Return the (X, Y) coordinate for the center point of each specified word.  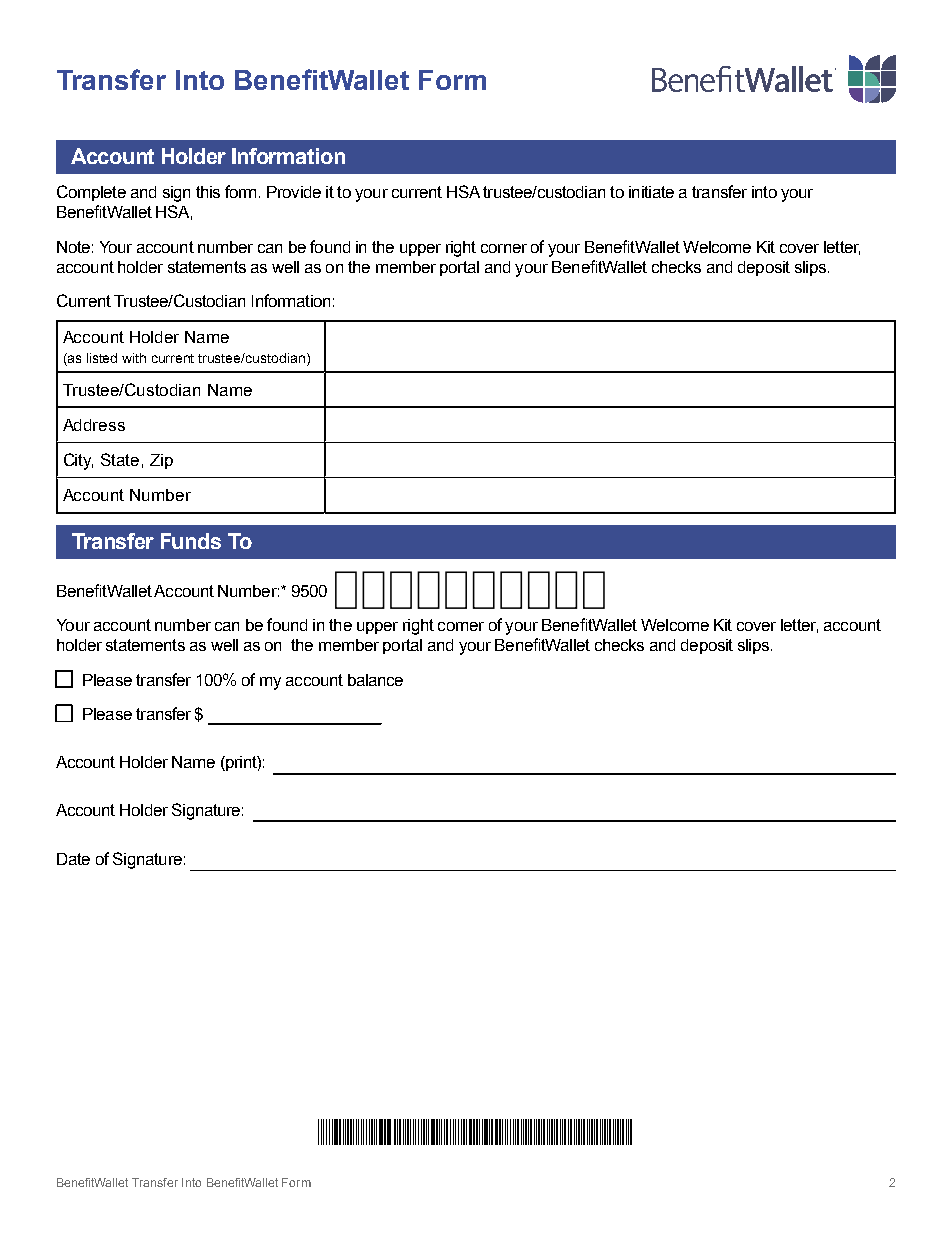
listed (102, 358)
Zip (161, 461)
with (134, 358)
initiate (651, 192)
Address (94, 425)
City (78, 461)
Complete (91, 193)
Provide (294, 192)
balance (375, 680)
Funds (191, 541)
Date (73, 859)
